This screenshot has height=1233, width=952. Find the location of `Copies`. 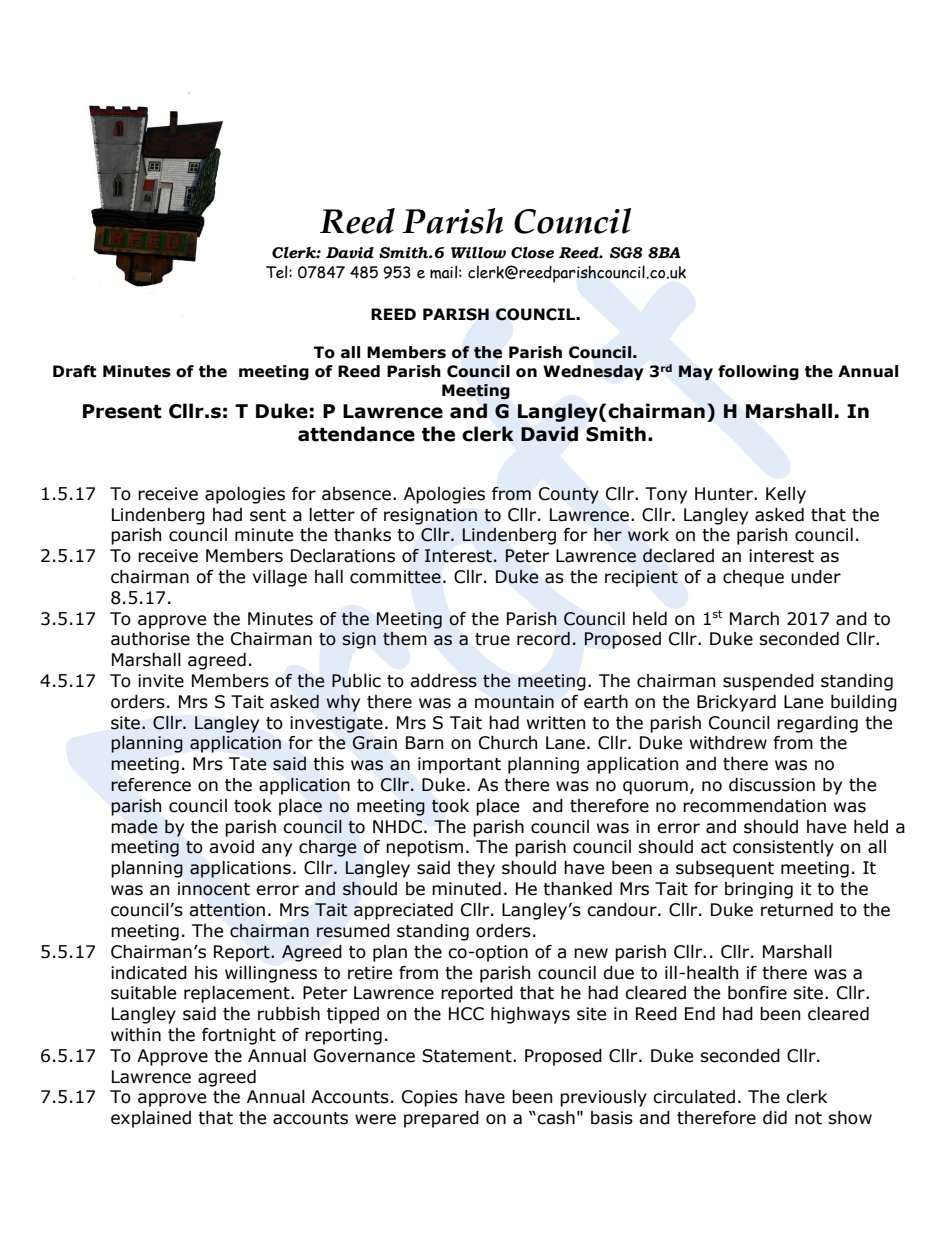

Copies is located at coordinates (430, 1098).
